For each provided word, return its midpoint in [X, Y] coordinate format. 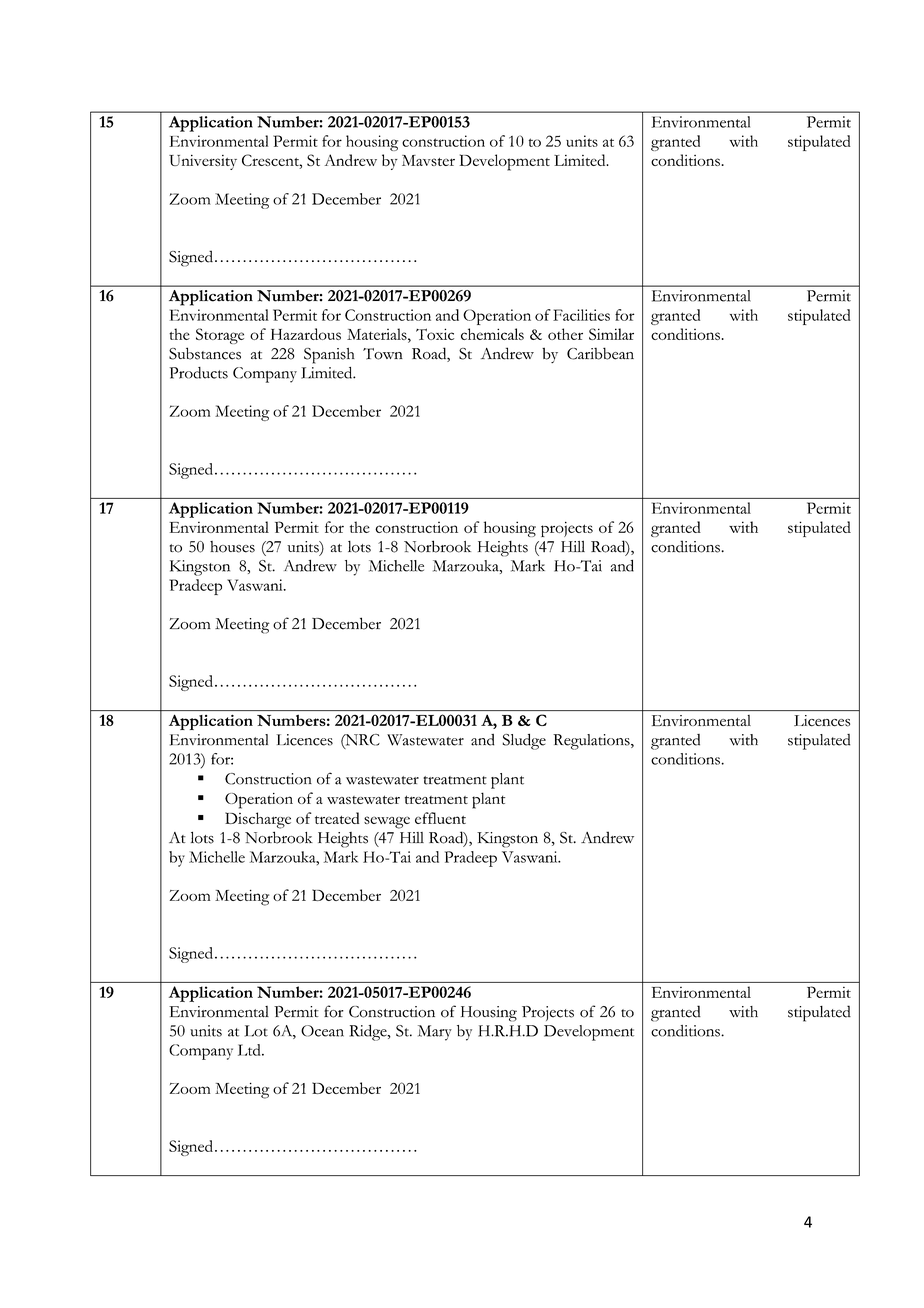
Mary [435, 1033]
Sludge [524, 742]
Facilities [581, 315]
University [203, 162]
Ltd [250, 1050]
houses [232, 547]
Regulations [592, 742]
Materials [378, 334]
